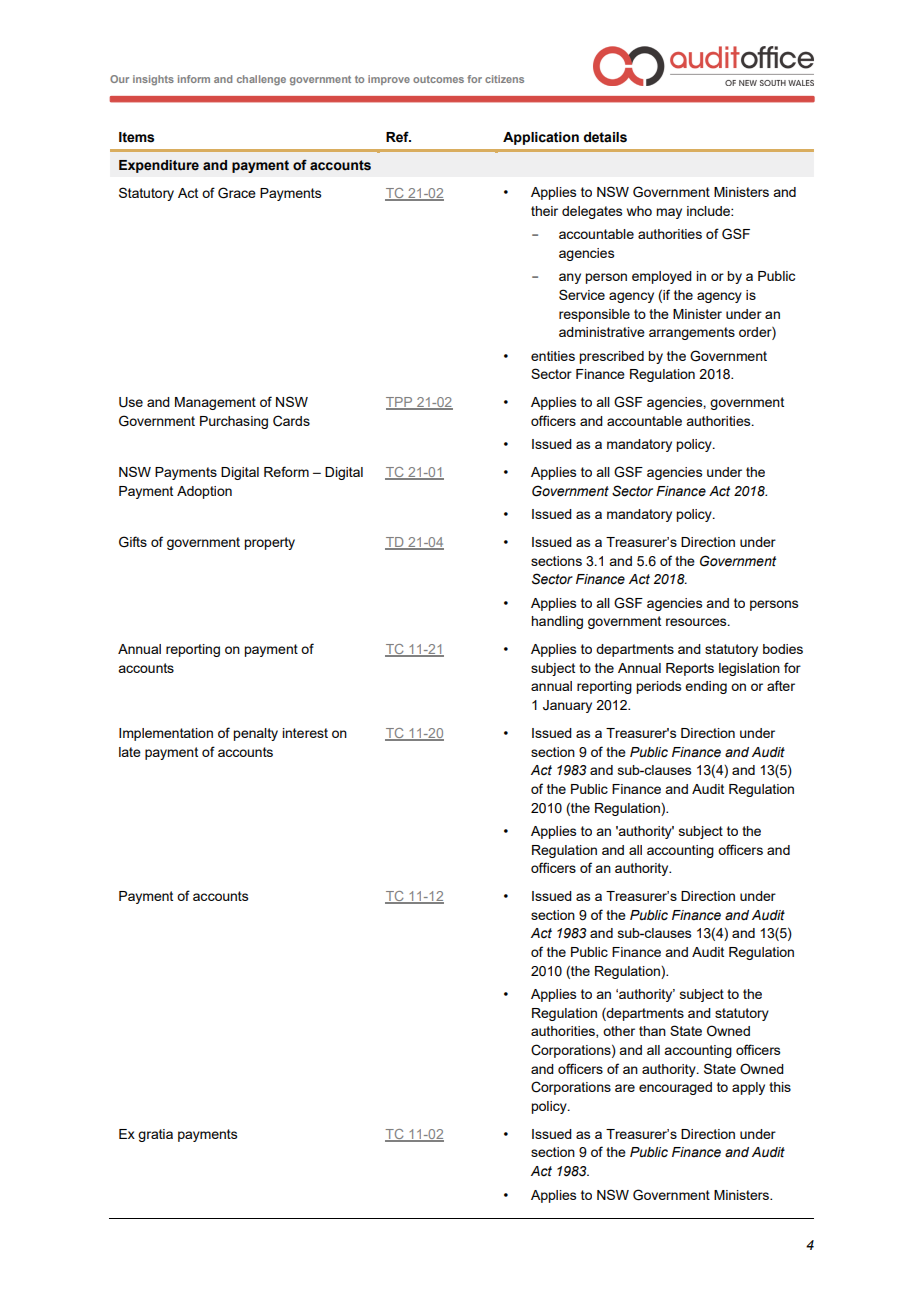 Image resolution: width=924 pixels, height=1308 pixels. I want to click on Implementation, so click(166, 734).
